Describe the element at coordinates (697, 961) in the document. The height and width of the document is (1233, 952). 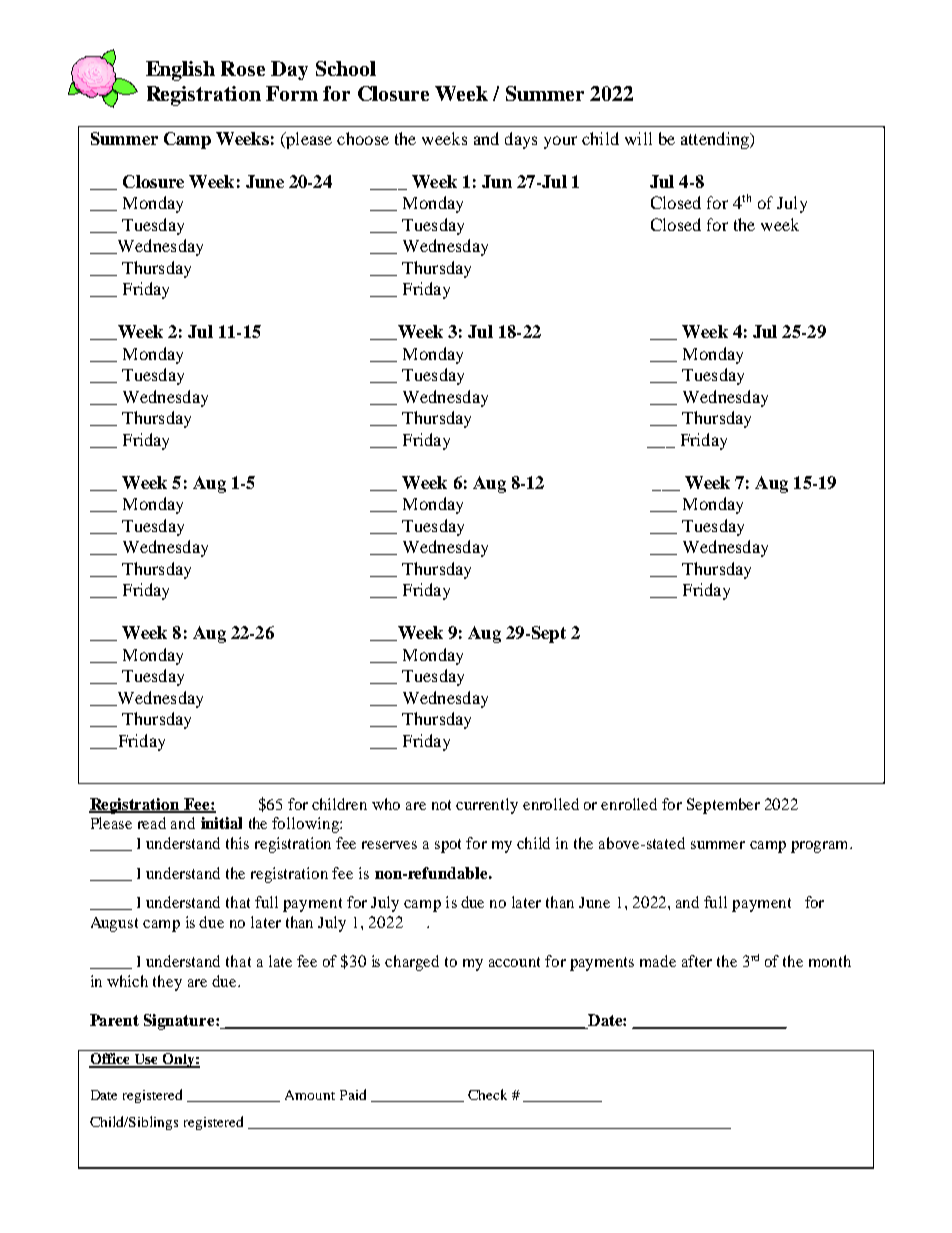
I see `after` at that location.
